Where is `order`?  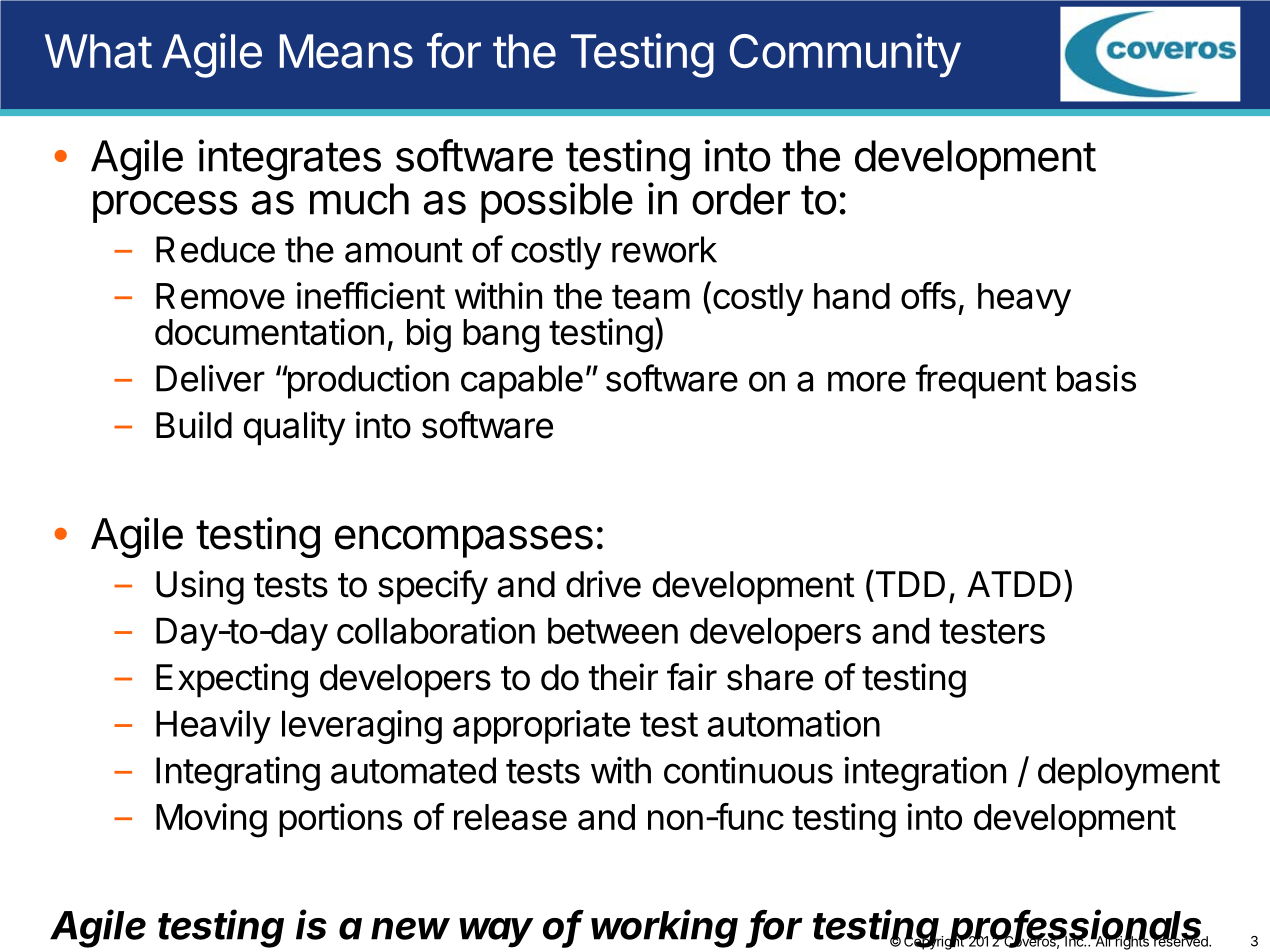 order is located at coordinates (741, 199).
